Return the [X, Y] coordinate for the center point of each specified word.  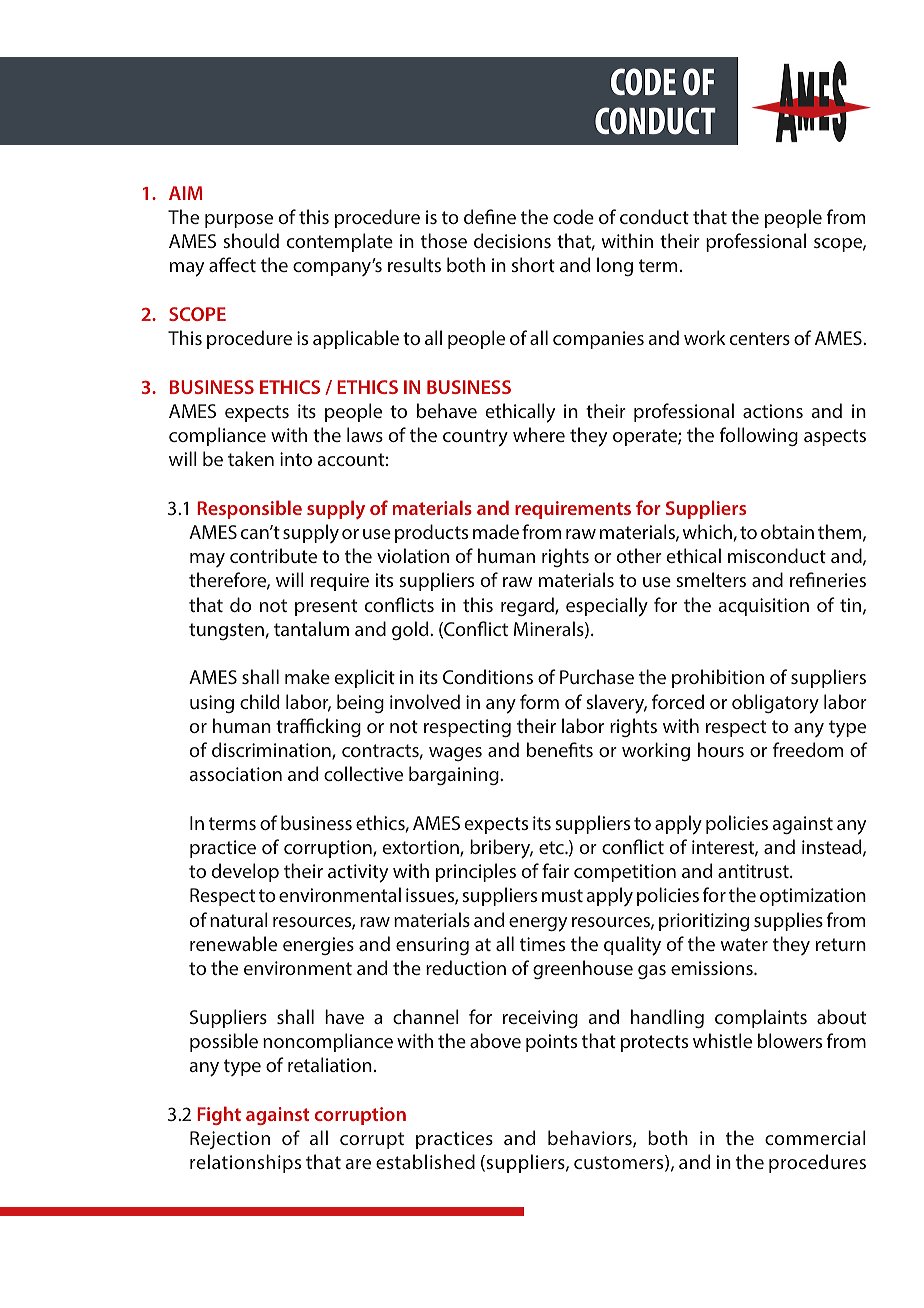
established [425, 1161]
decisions [512, 240]
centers [760, 338]
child [260, 701]
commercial [815, 1137]
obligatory [775, 704]
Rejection [230, 1140]
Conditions [488, 676]
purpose [239, 221]
